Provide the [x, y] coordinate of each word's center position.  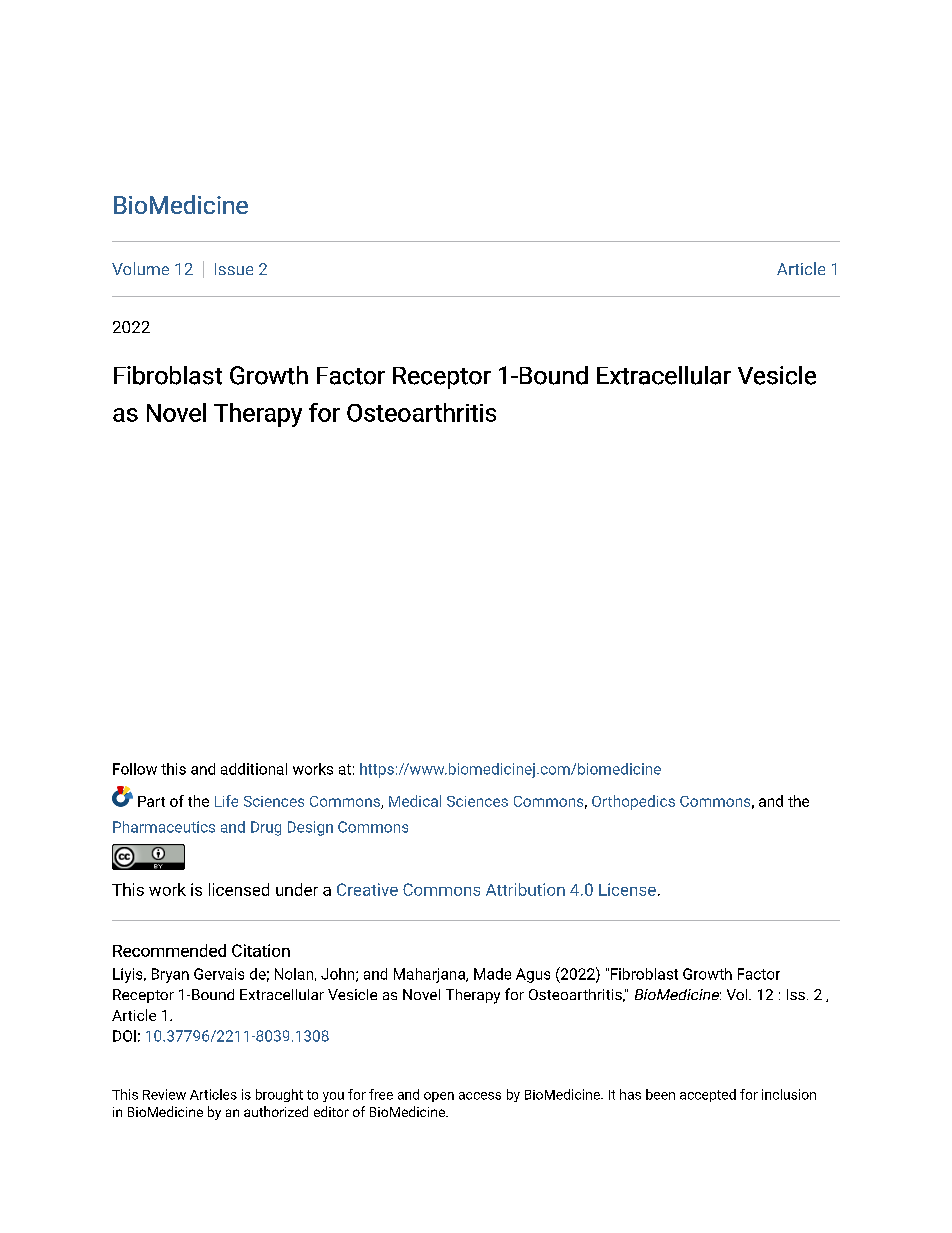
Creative [367, 889]
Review [164, 1094]
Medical [415, 801]
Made [492, 974]
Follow [135, 769]
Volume [140, 268]
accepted [708, 1095]
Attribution [525, 889]
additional [254, 769]
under [297, 889]
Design [310, 828]
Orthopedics [633, 802]
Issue [234, 269]
